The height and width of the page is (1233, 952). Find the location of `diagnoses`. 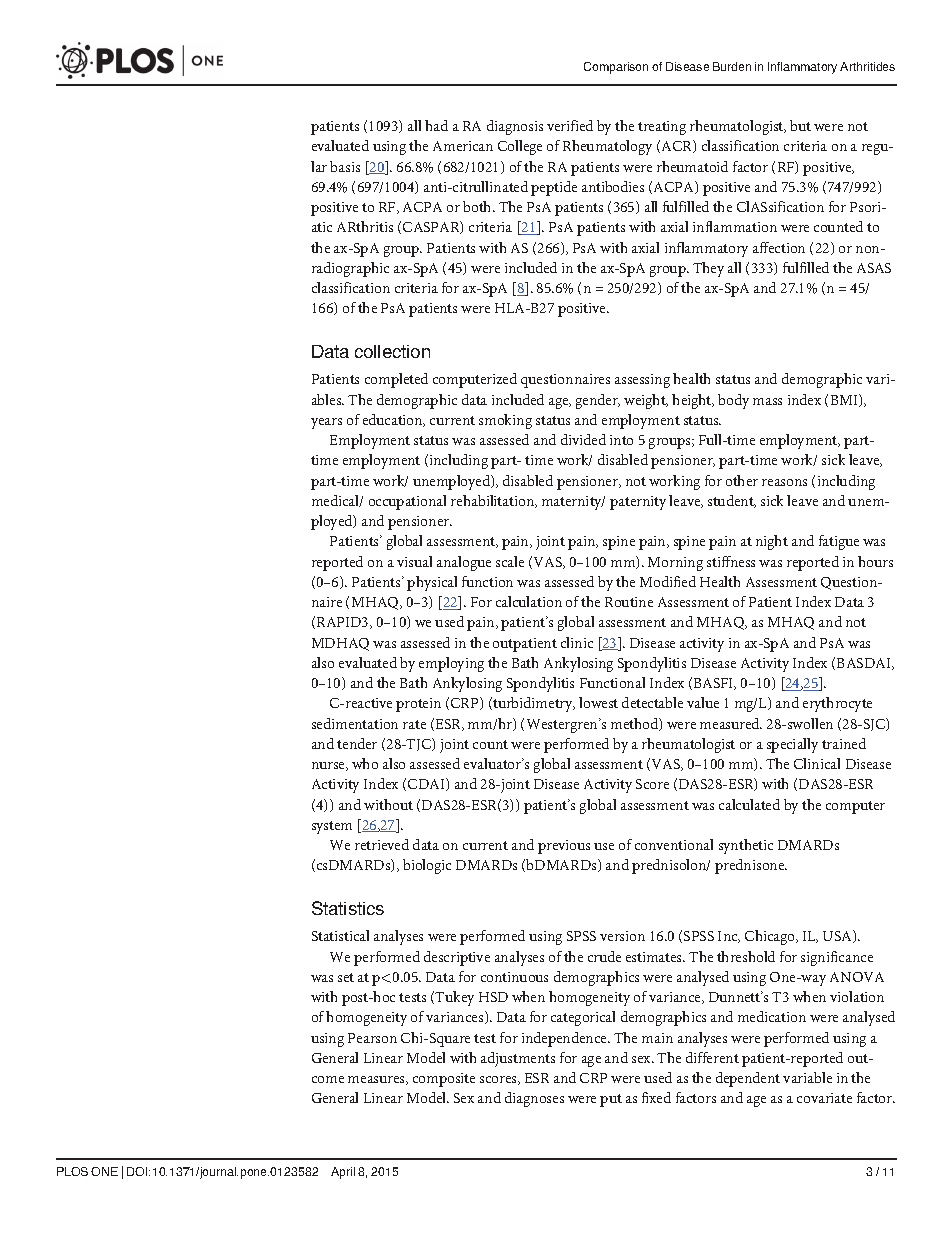

diagnoses is located at coordinates (534, 1099).
